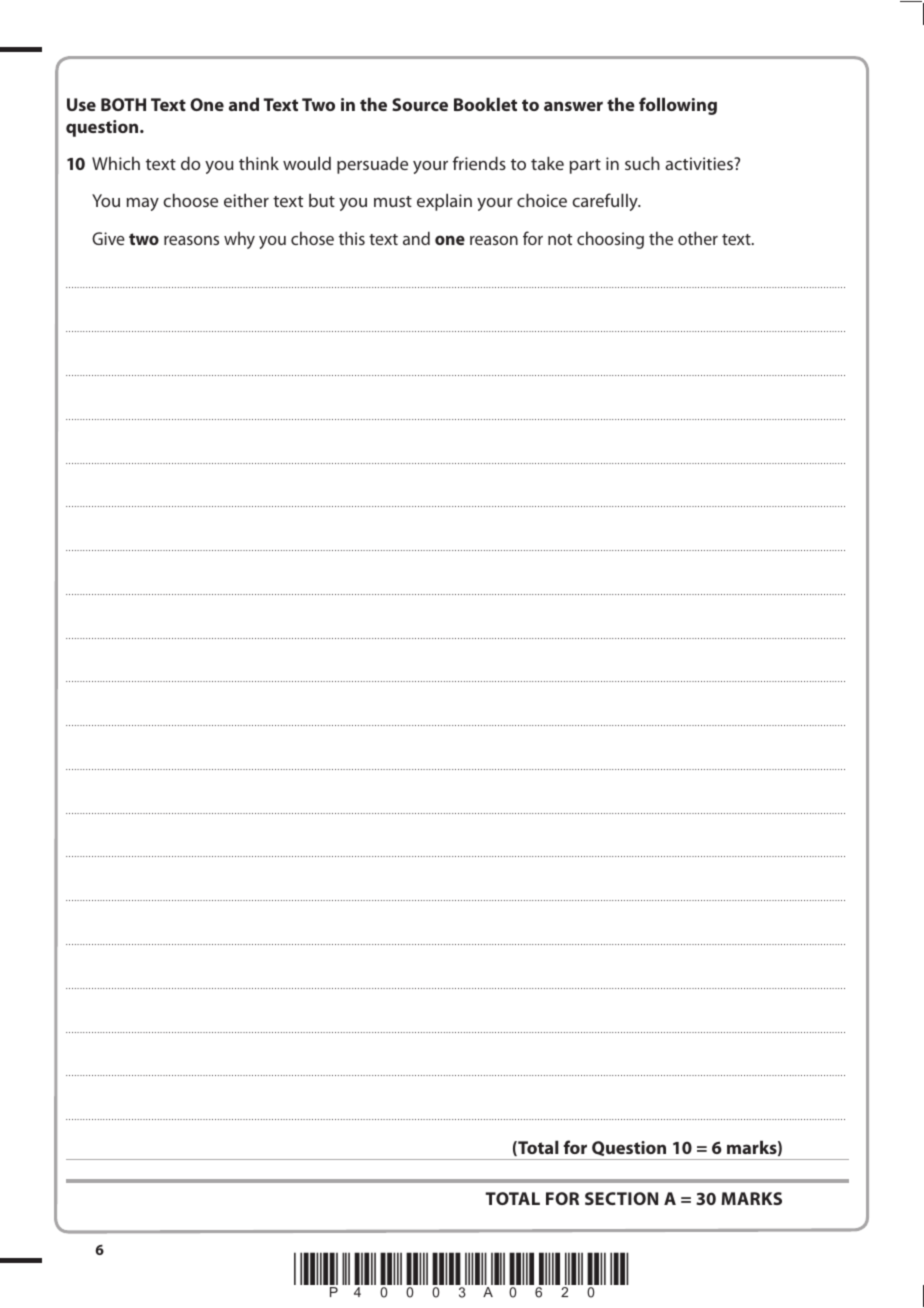 This page has width=924, height=1308. Describe the element at coordinates (352, 238) in the page. I see `this` at that location.
